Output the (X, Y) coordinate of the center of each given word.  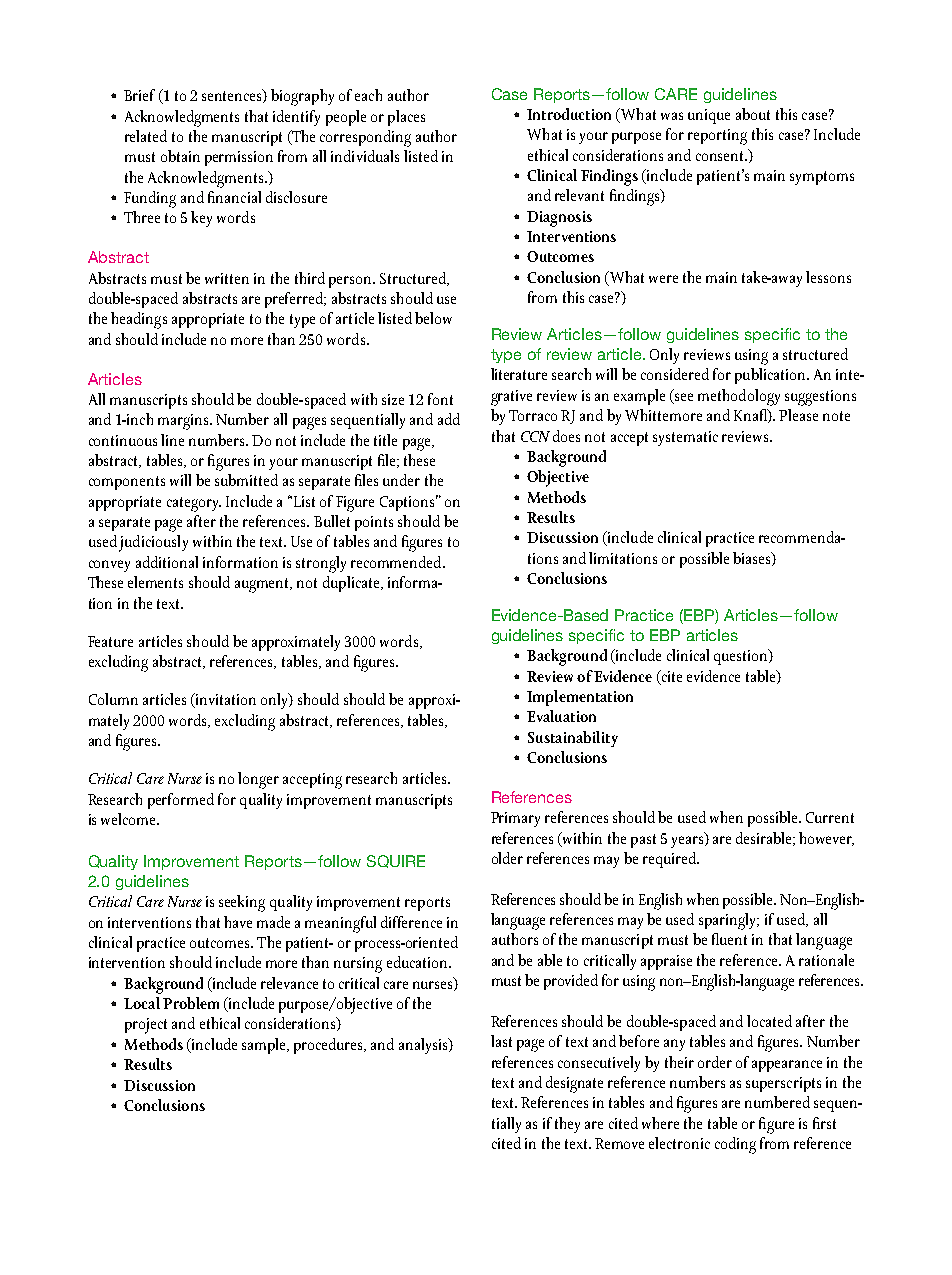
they (567, 1125)
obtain (180, 156)
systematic (685, 438)
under (401, 480)
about (753, 114)
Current (830, 817)
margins (184, 422)
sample (265, 1046)
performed (181, 801)
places (406, 118)
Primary (515, 819)
